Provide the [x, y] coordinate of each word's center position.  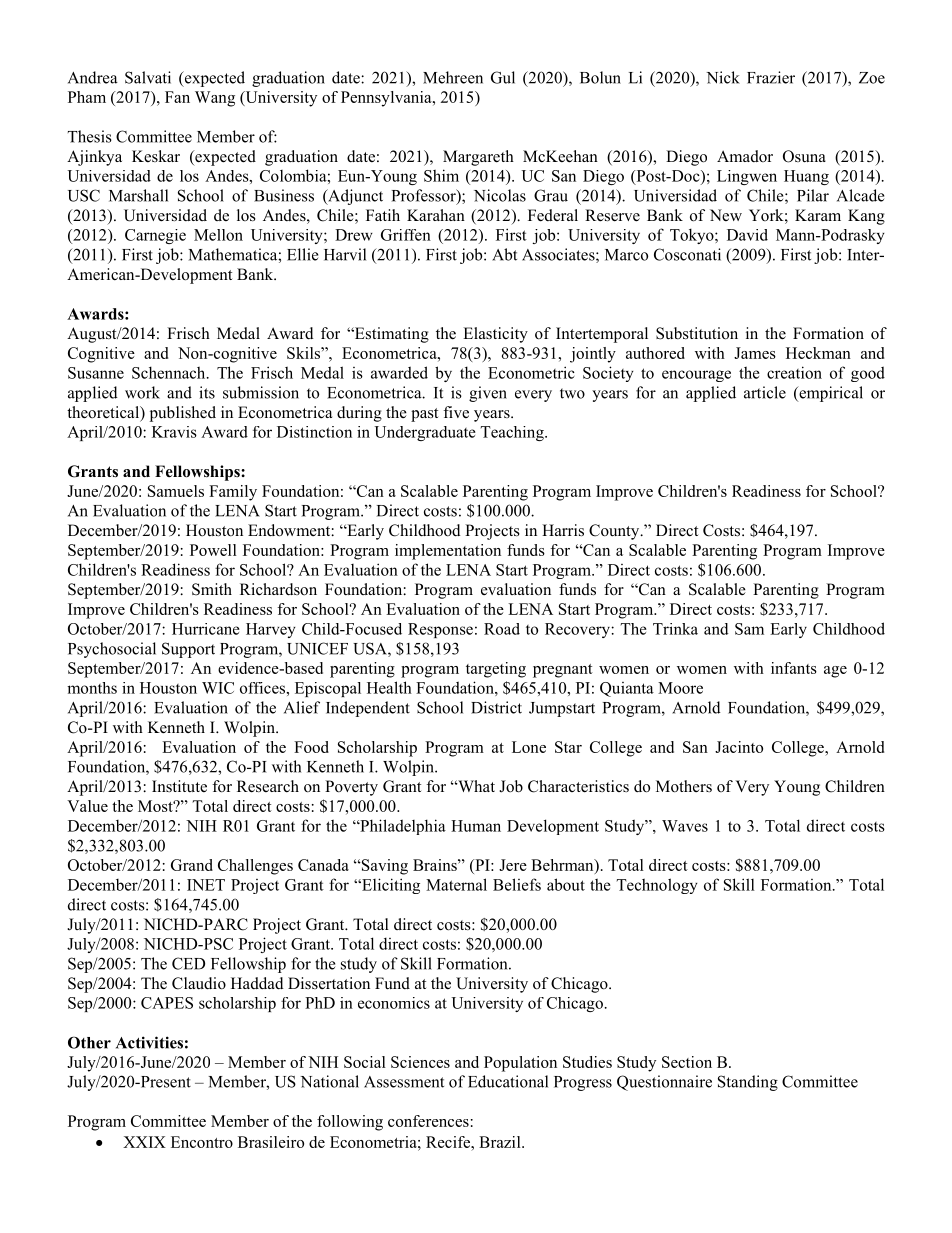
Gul [503, 77]
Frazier [771, 77]
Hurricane [206, 629]
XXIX [144, 1142]
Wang [215, 99]
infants [794, 668]
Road [502, 629]
